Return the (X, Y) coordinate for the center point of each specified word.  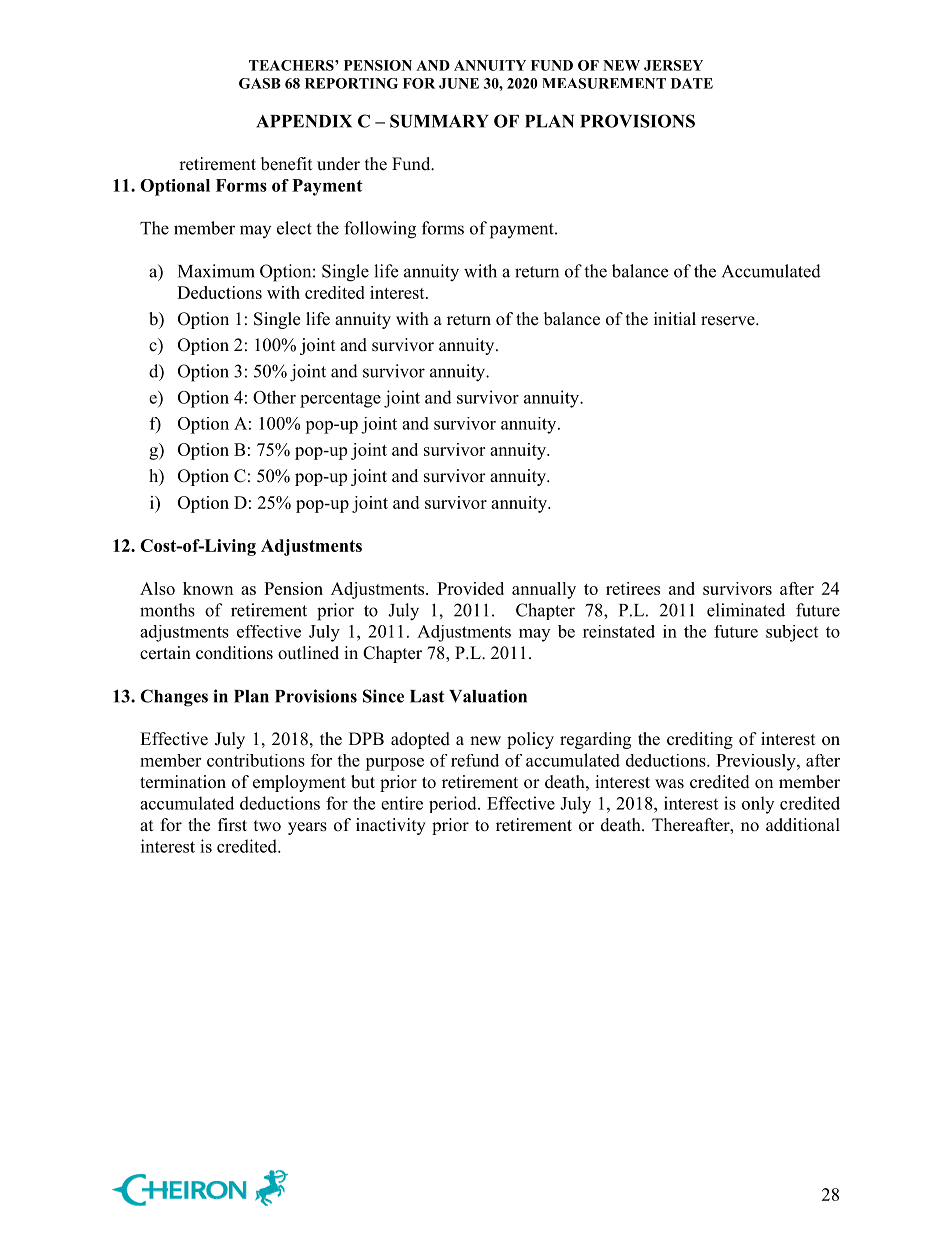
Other (274, 397)
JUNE (459, 83)
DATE (692, 83)
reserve (729, 321)
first (232, 825)
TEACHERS (292, 65)
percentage (340, 400)
